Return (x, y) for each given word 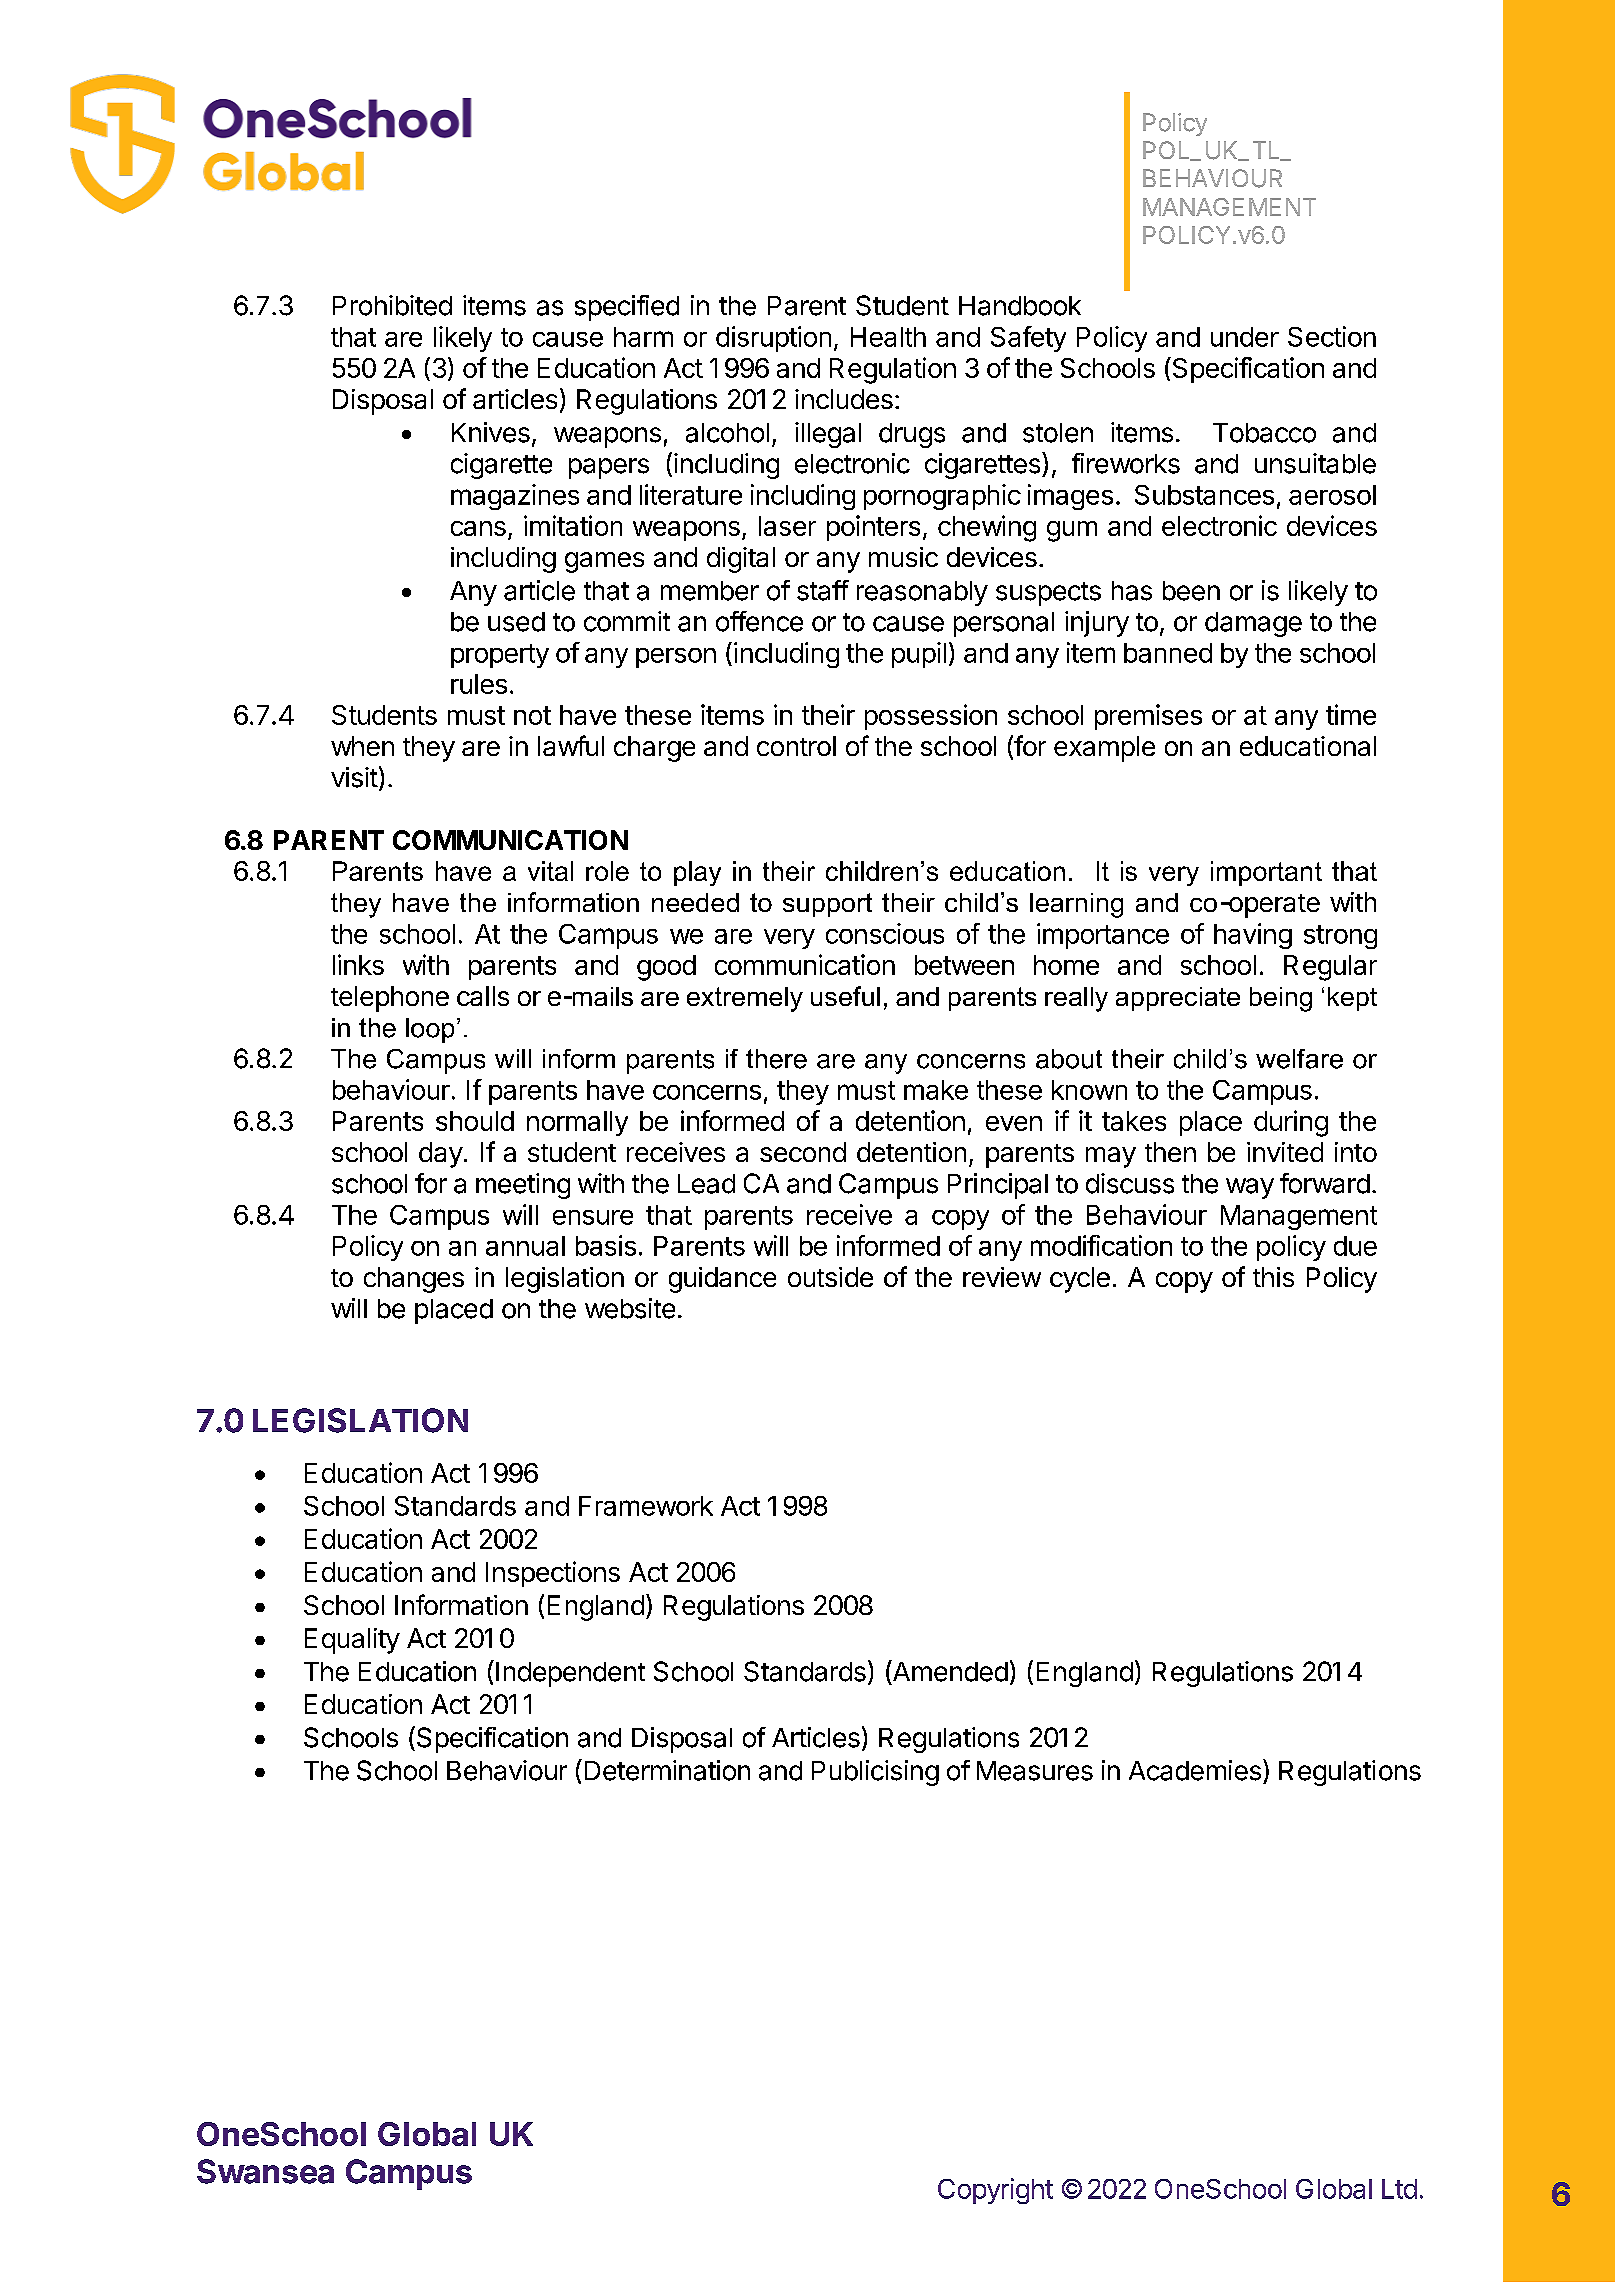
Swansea (265, 2171)
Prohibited (392, 305)
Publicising (875, 1773)
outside (830, 1277)
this (1273, 1277)
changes (414, 1280)
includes (844, 399)
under (1245, 337)
